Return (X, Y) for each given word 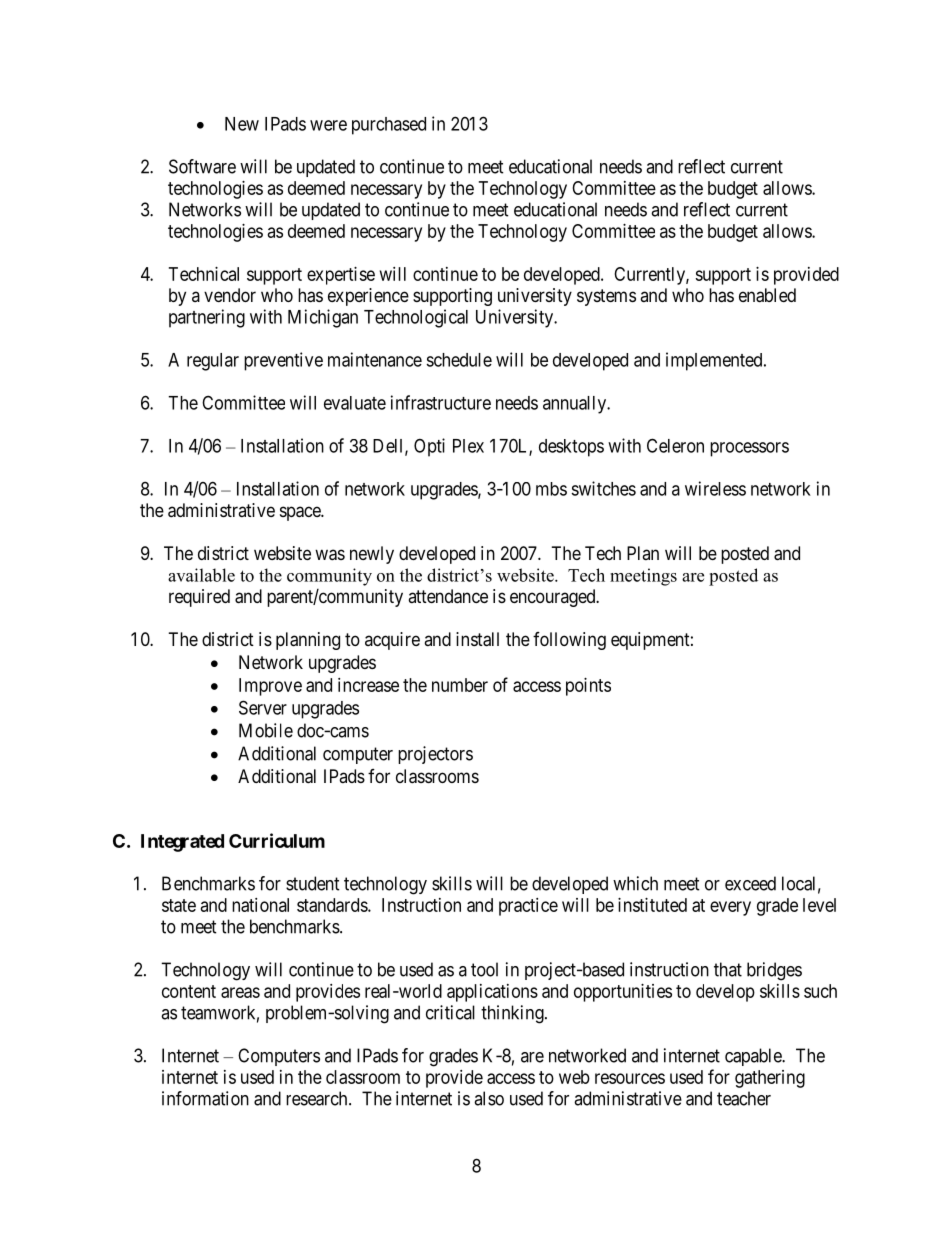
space (301, 513)
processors (749, 449)
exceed (750, 883)
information (205, 1098)
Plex (468, 446)
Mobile (266, 730)
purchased (389, 126)
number (460, 685)
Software (202, 166)
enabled (767, 295)
